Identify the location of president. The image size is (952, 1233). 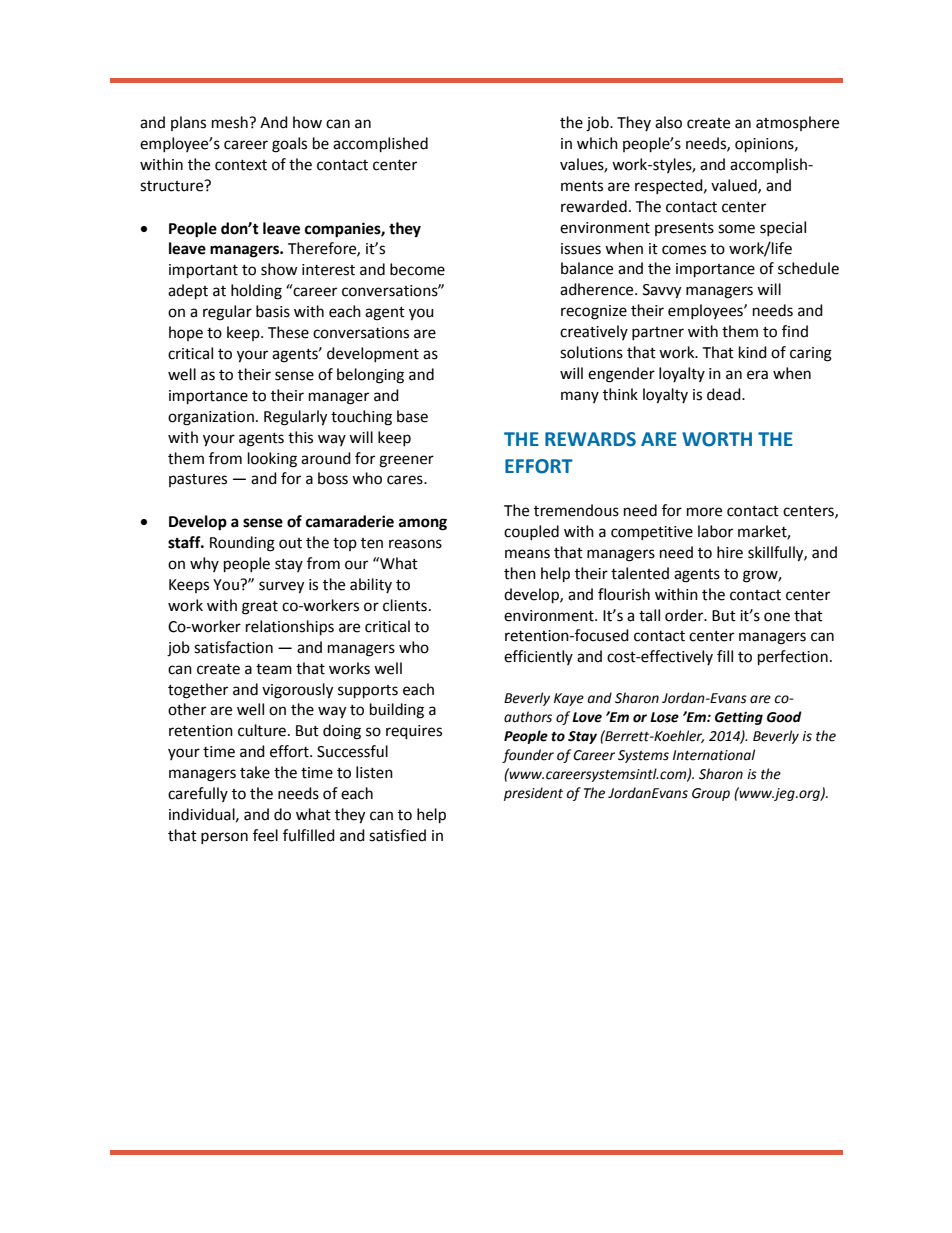
(533, 794).
